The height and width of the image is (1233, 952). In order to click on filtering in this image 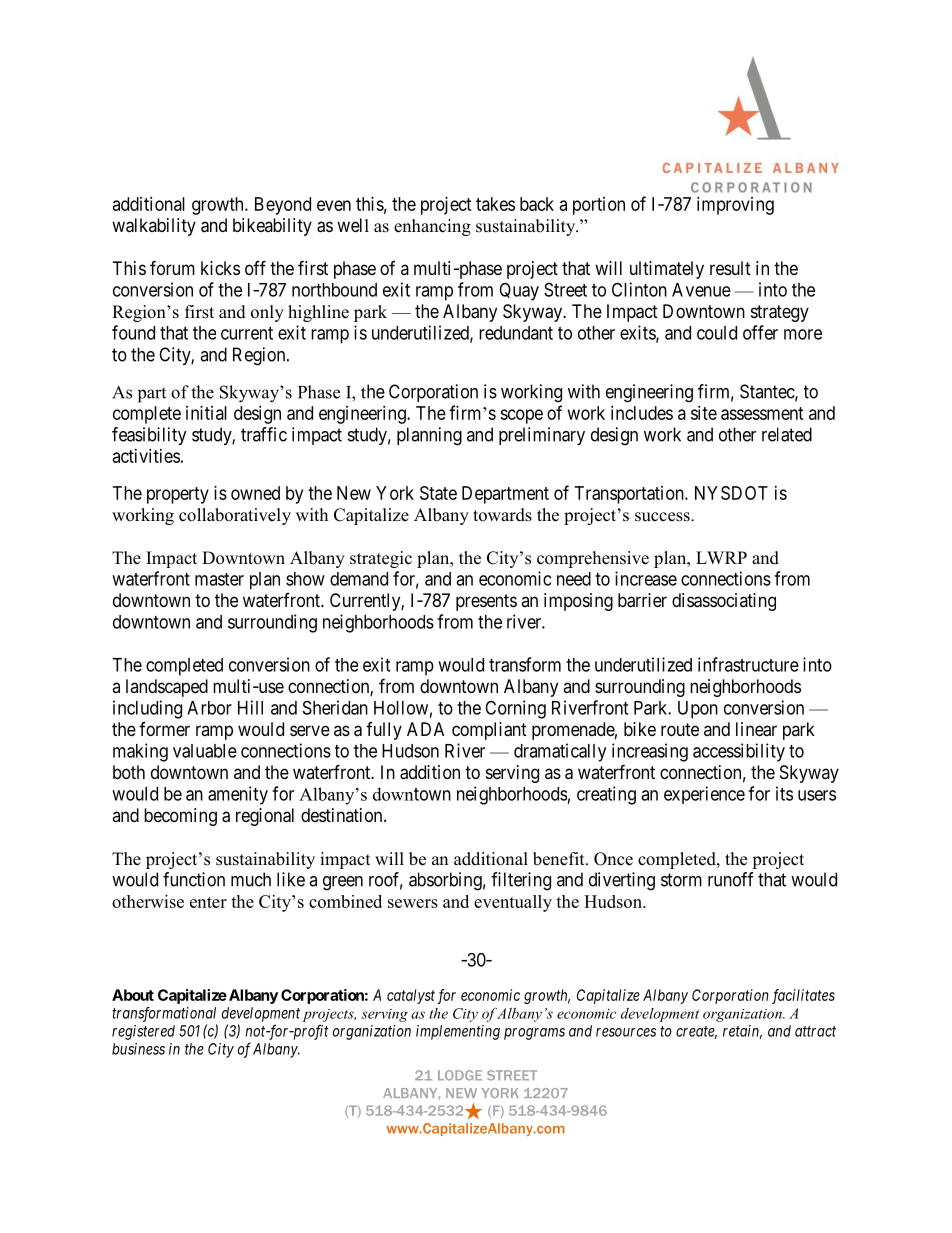, I will do `click(521, 881)`.
